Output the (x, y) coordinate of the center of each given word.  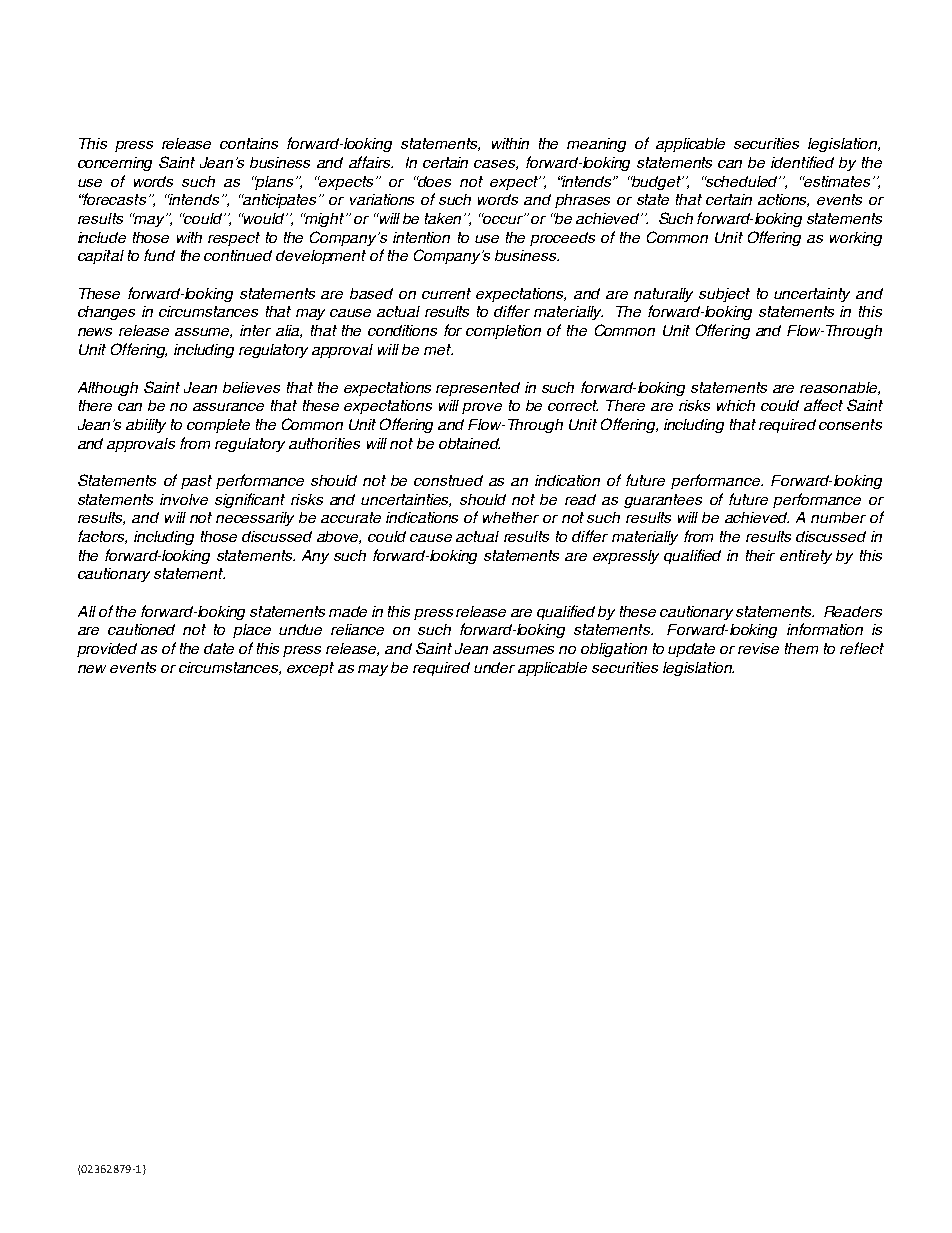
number (838, 517)
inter (255, 330)
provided (107, 650)
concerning (115, 164)
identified (802, 162)
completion (503, 332)
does (434, 181)
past (196, 482)
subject (724, 295)
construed (448, 480)
